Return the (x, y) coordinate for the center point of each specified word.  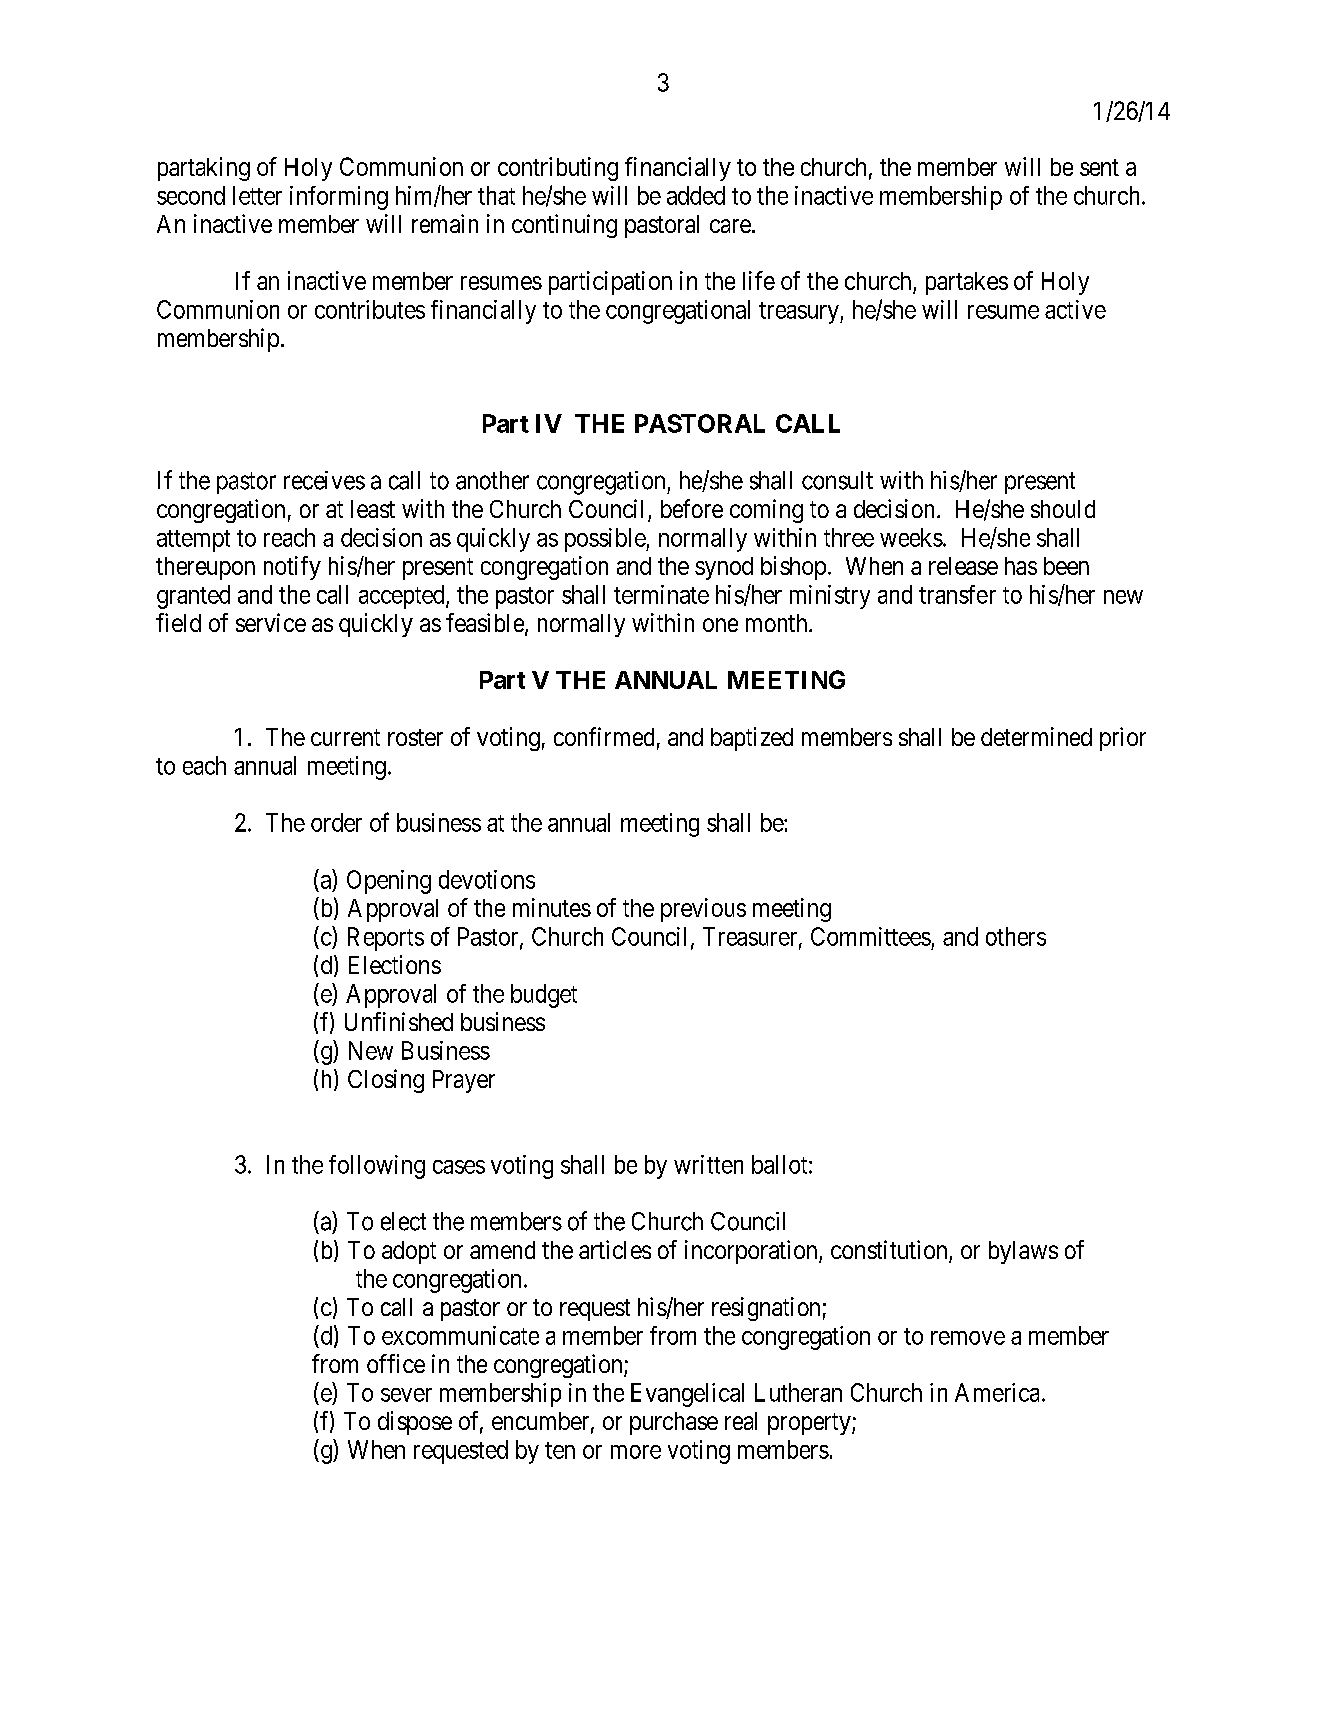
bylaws (1023, 1252)
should (1063, 509)
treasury (800, 313)
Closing (386, 1081)
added (696, 195)
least (373, 509)
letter (257, 195)
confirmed (604, 736)
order (336, 822)
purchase (674, 1423)
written (708, 1164)
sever (406, 1395)
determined (1036, 736)
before (692, 508)
